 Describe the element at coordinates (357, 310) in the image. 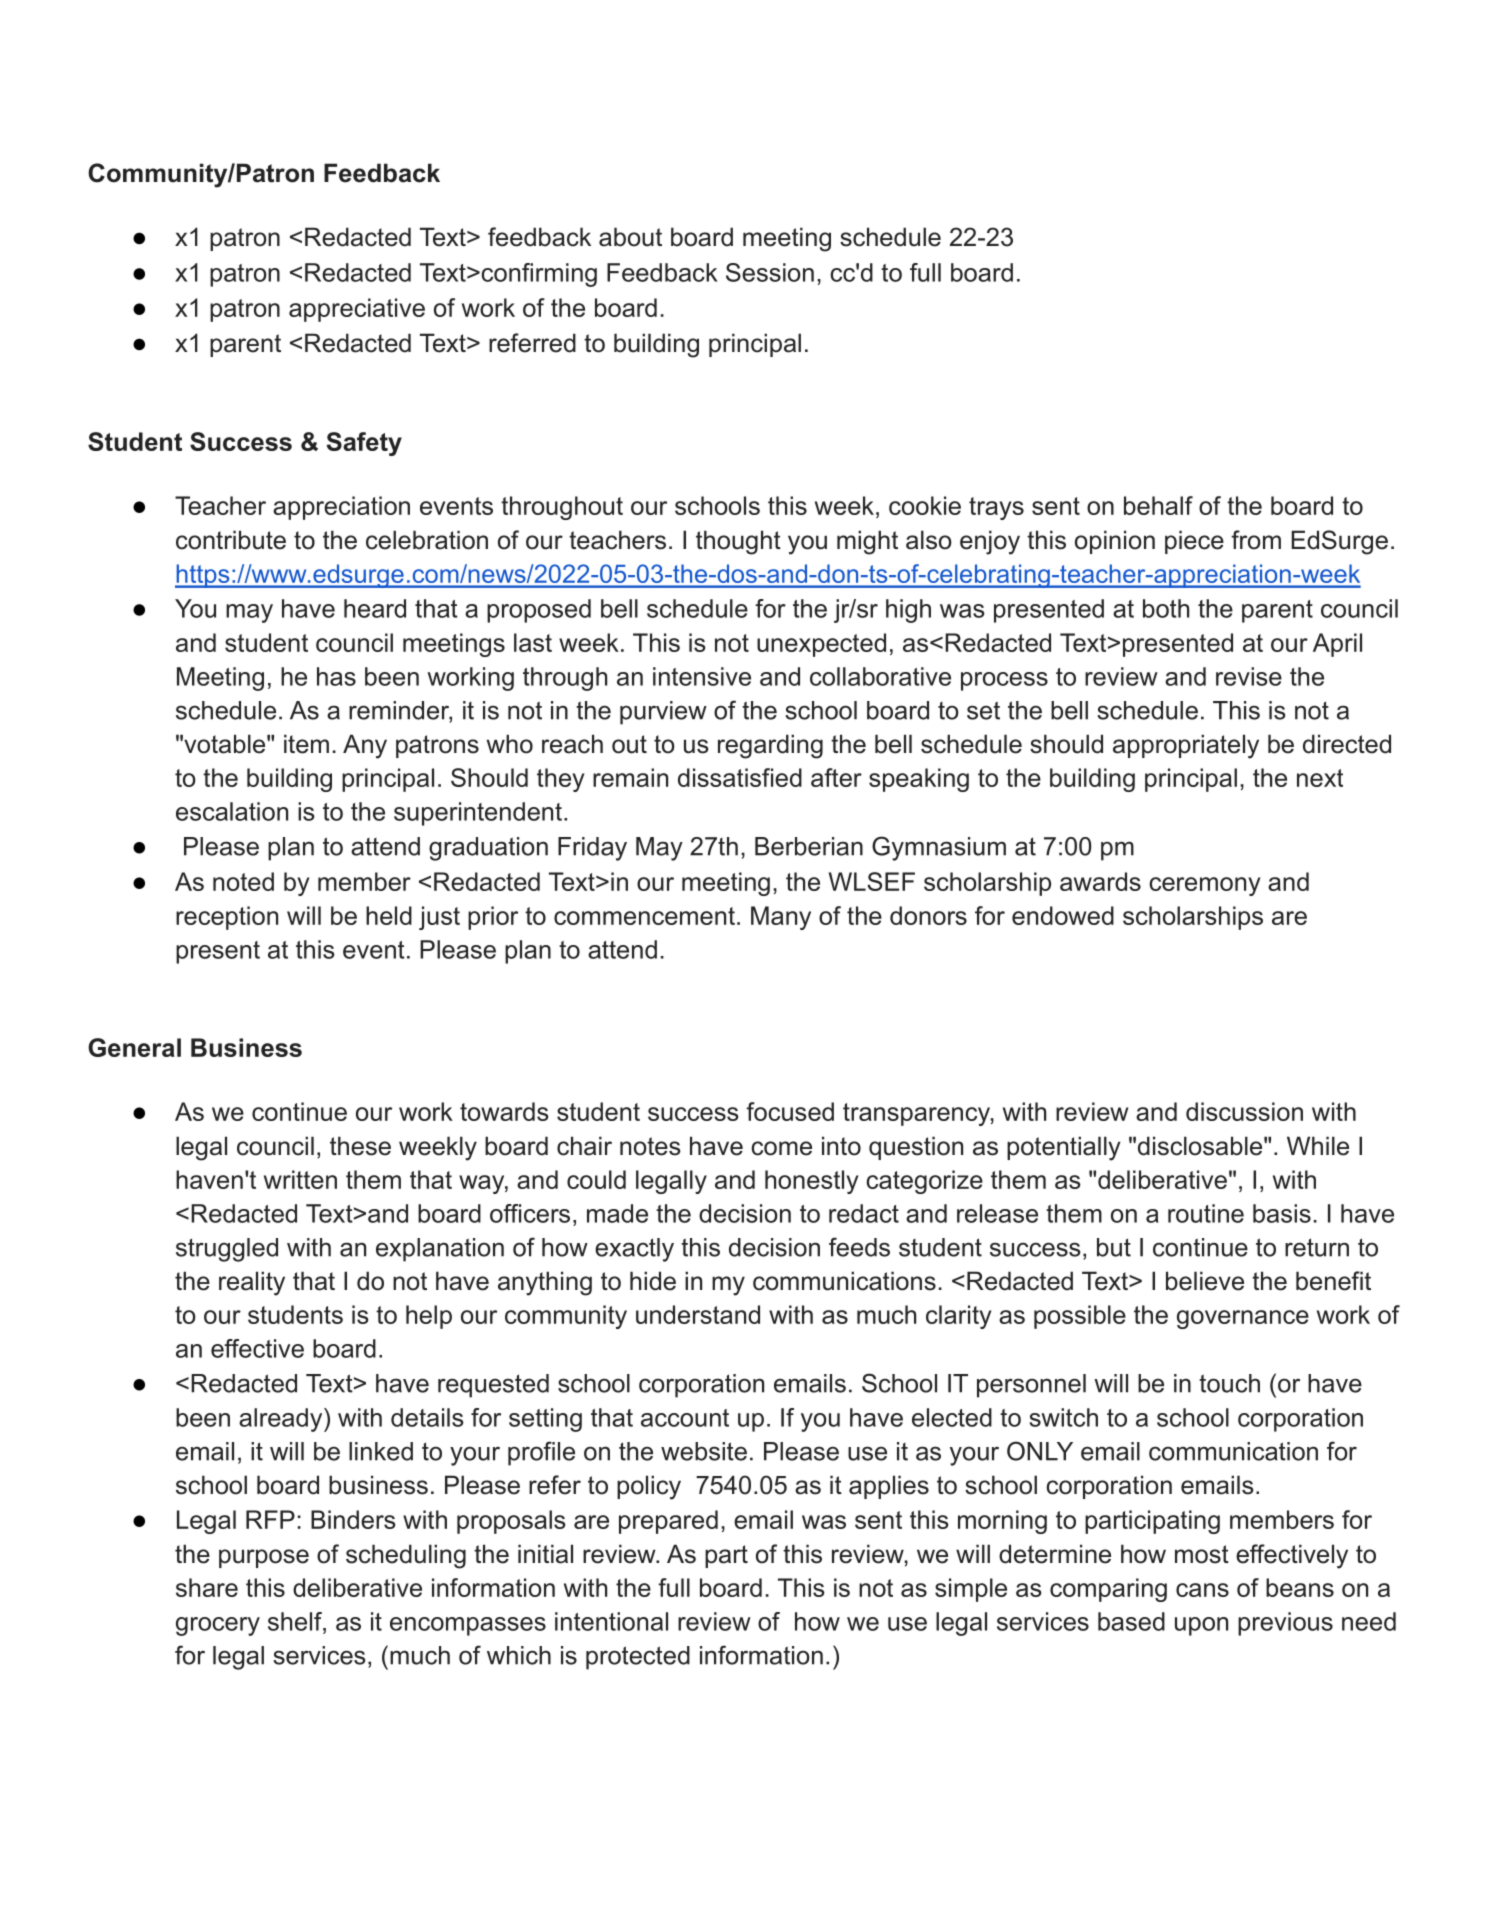

I see `appreciative` at that location.
